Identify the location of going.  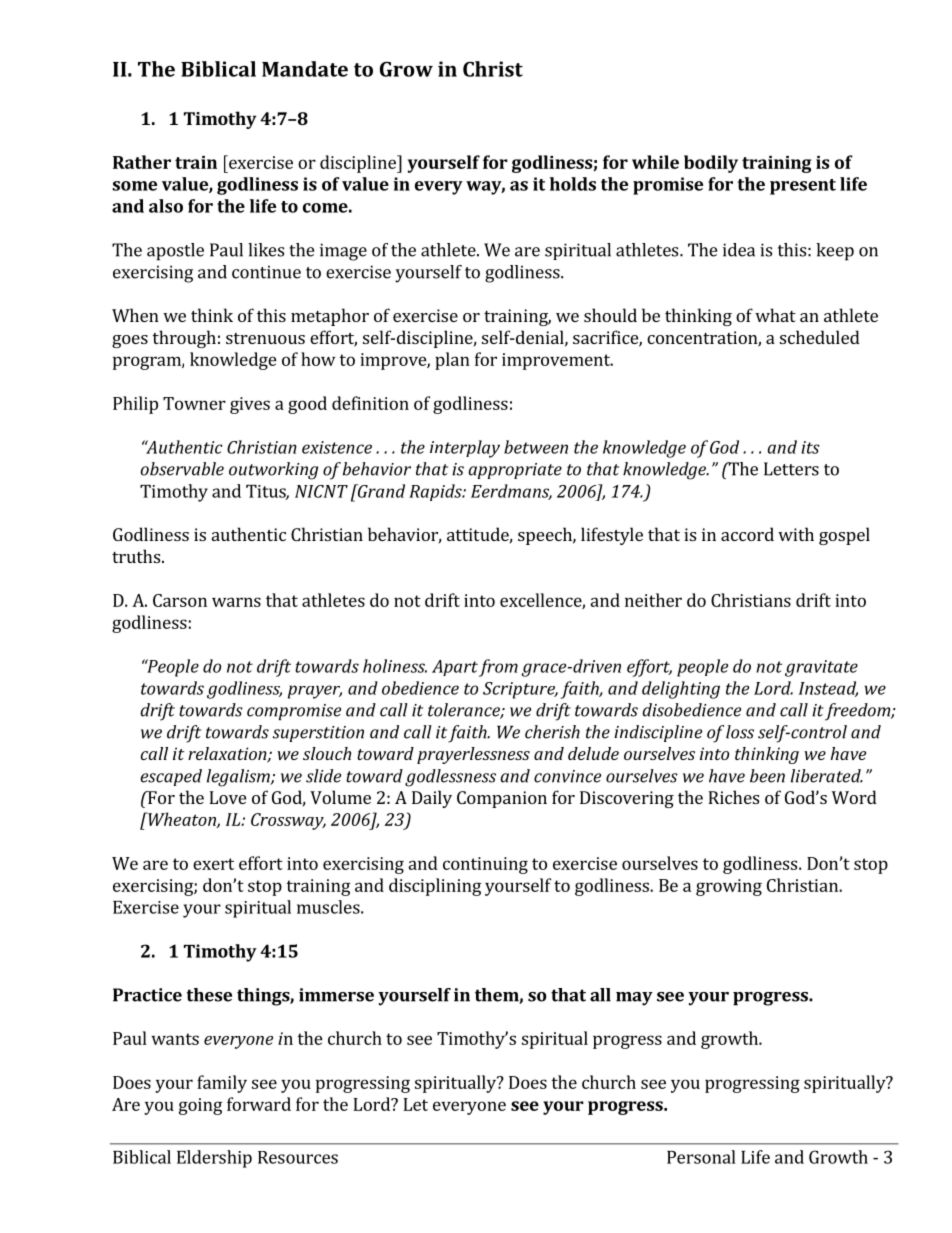
(200, 1106).
